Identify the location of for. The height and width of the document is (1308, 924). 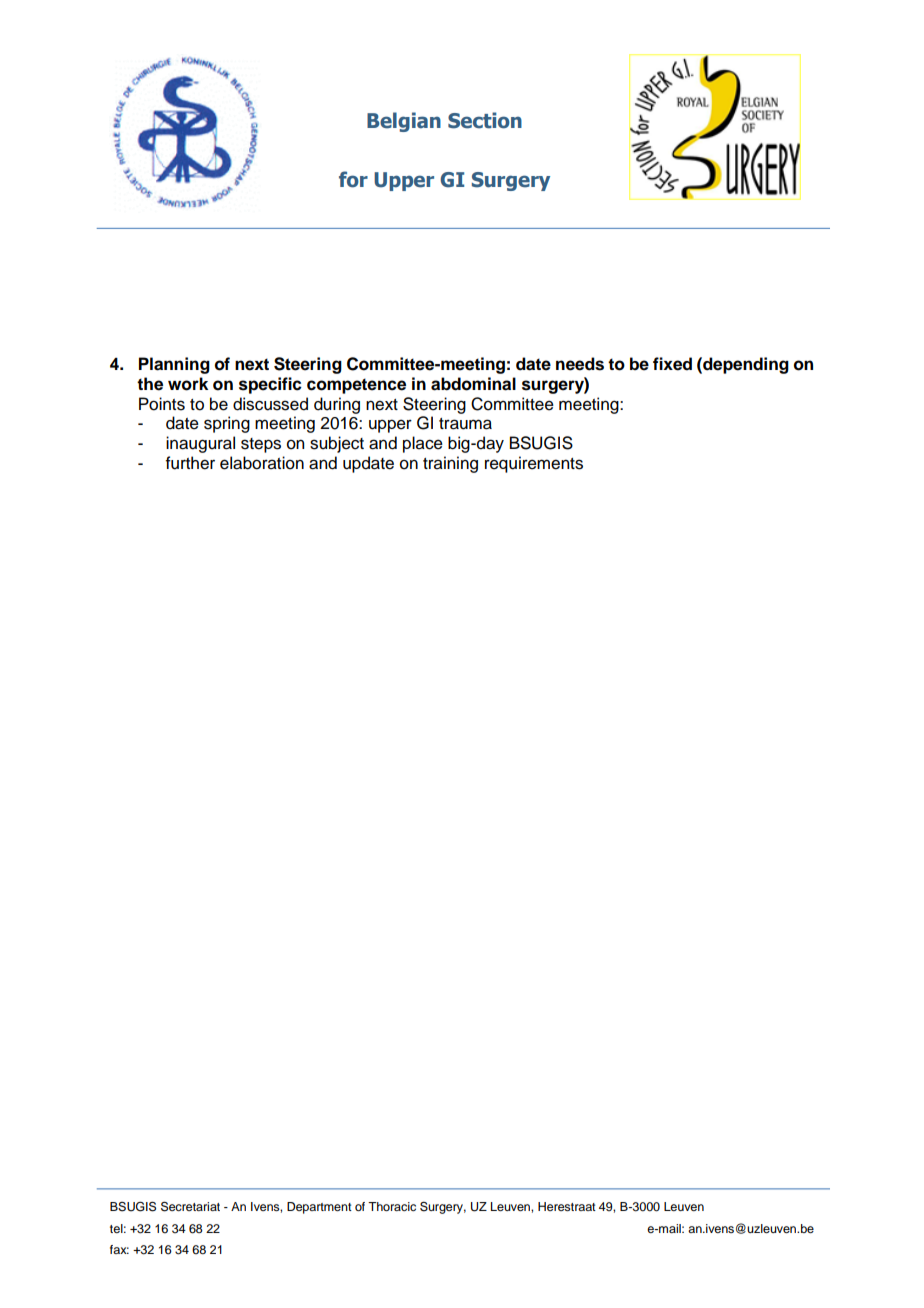
(353, 179).
